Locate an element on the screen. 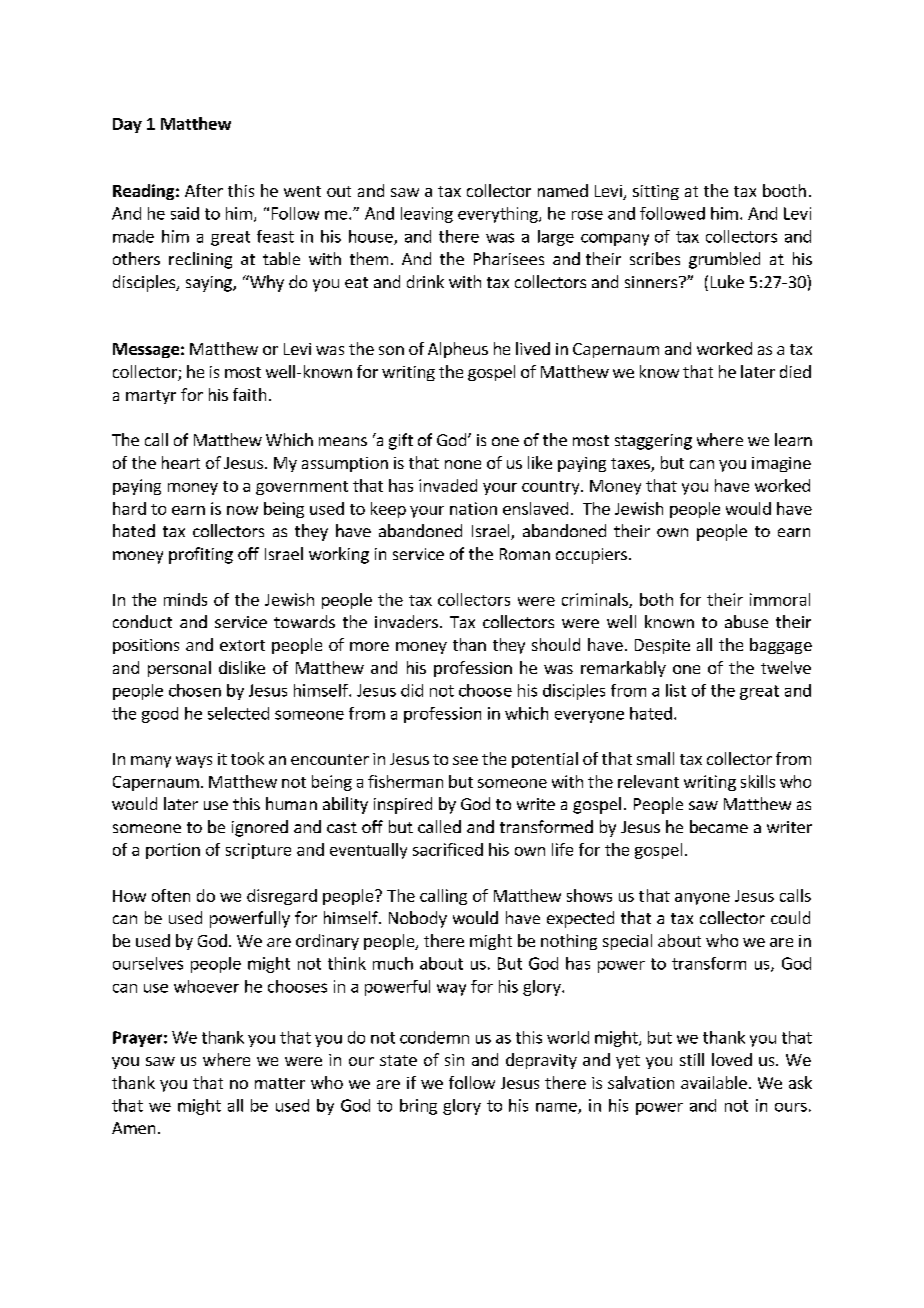 The height and width of the screenshot is (1308, 924). booth is located at coordinates (784, 190).
